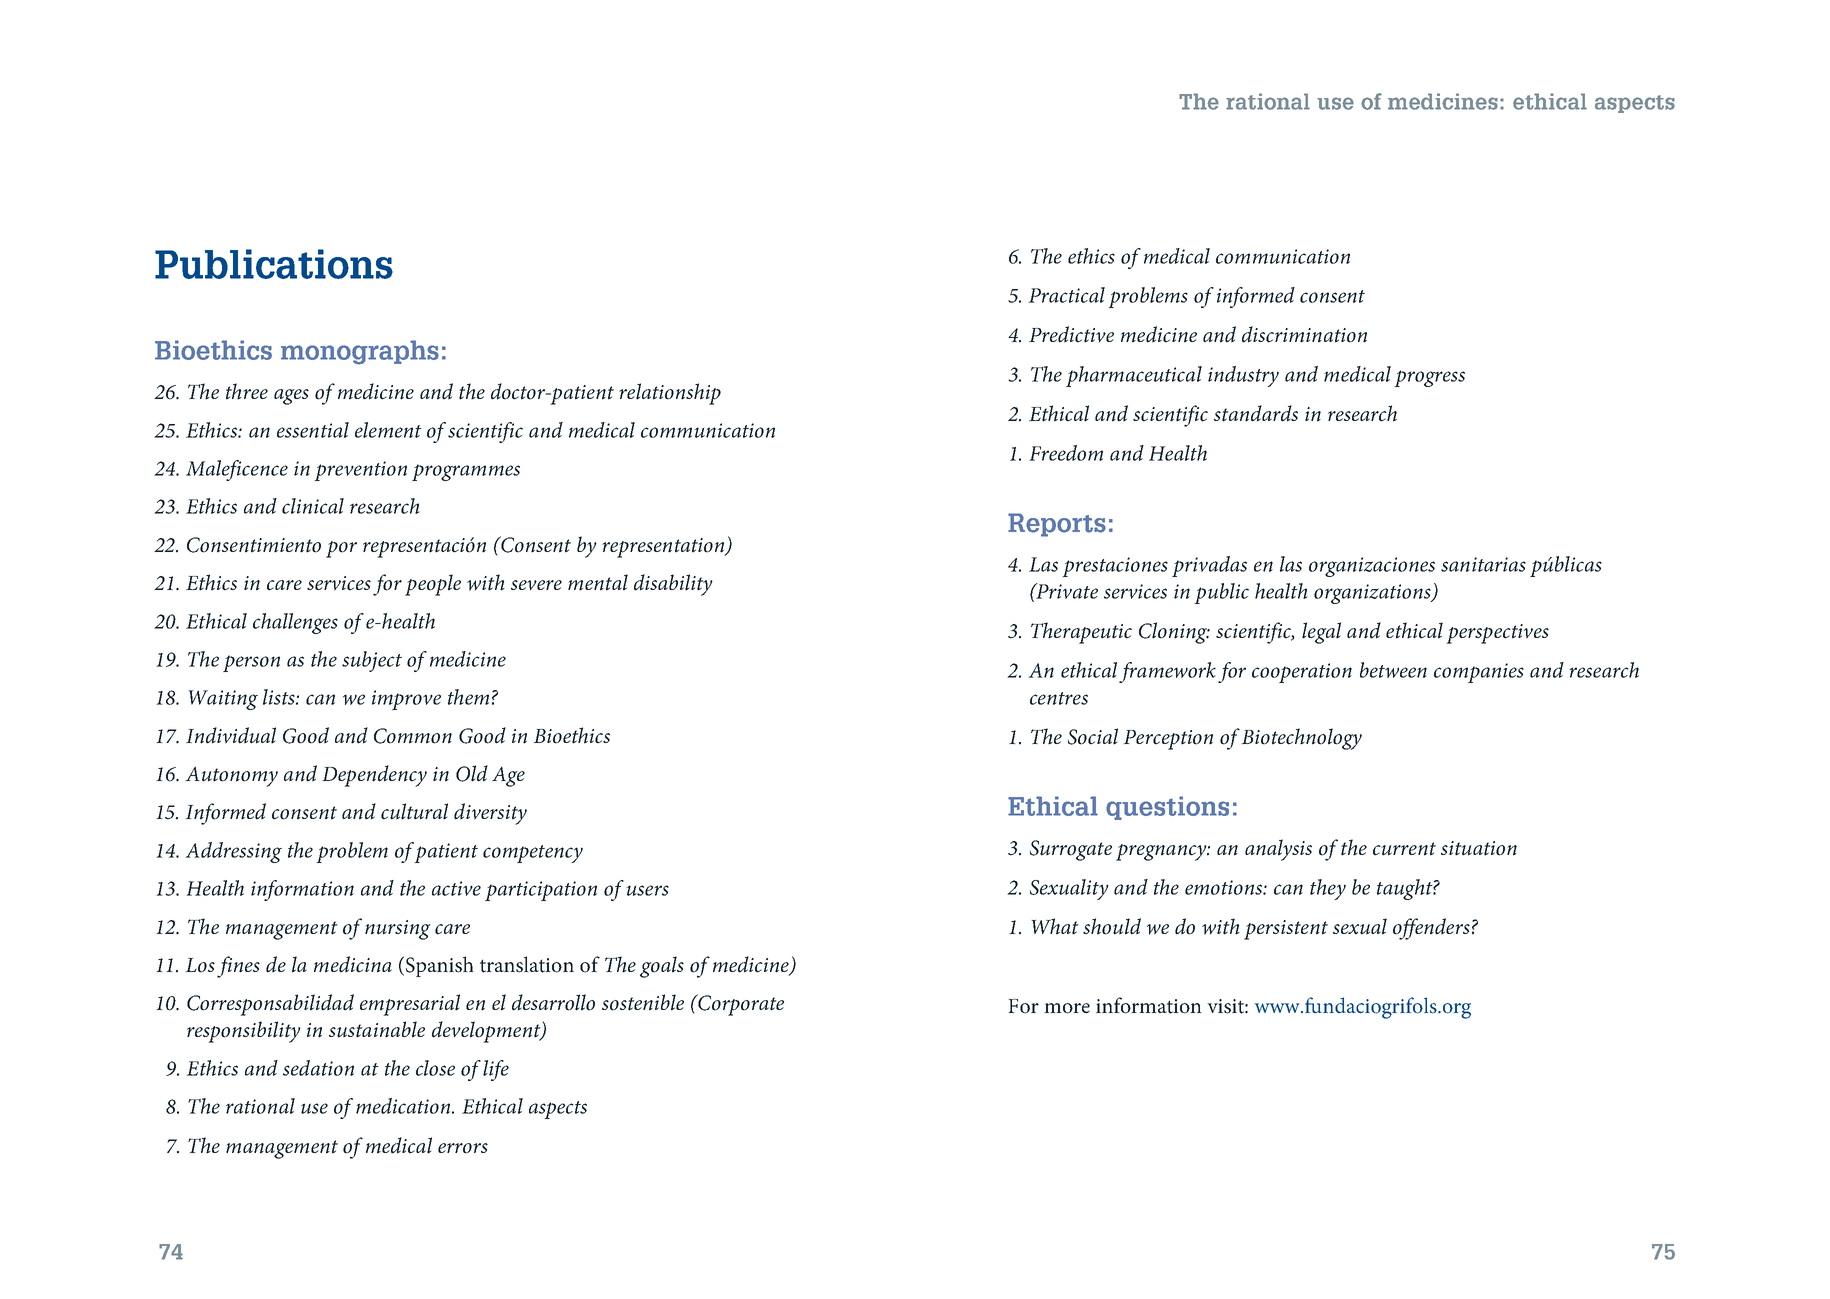 The image size is (1830, 1299). I want to click on centres, so click(1059, 698).
